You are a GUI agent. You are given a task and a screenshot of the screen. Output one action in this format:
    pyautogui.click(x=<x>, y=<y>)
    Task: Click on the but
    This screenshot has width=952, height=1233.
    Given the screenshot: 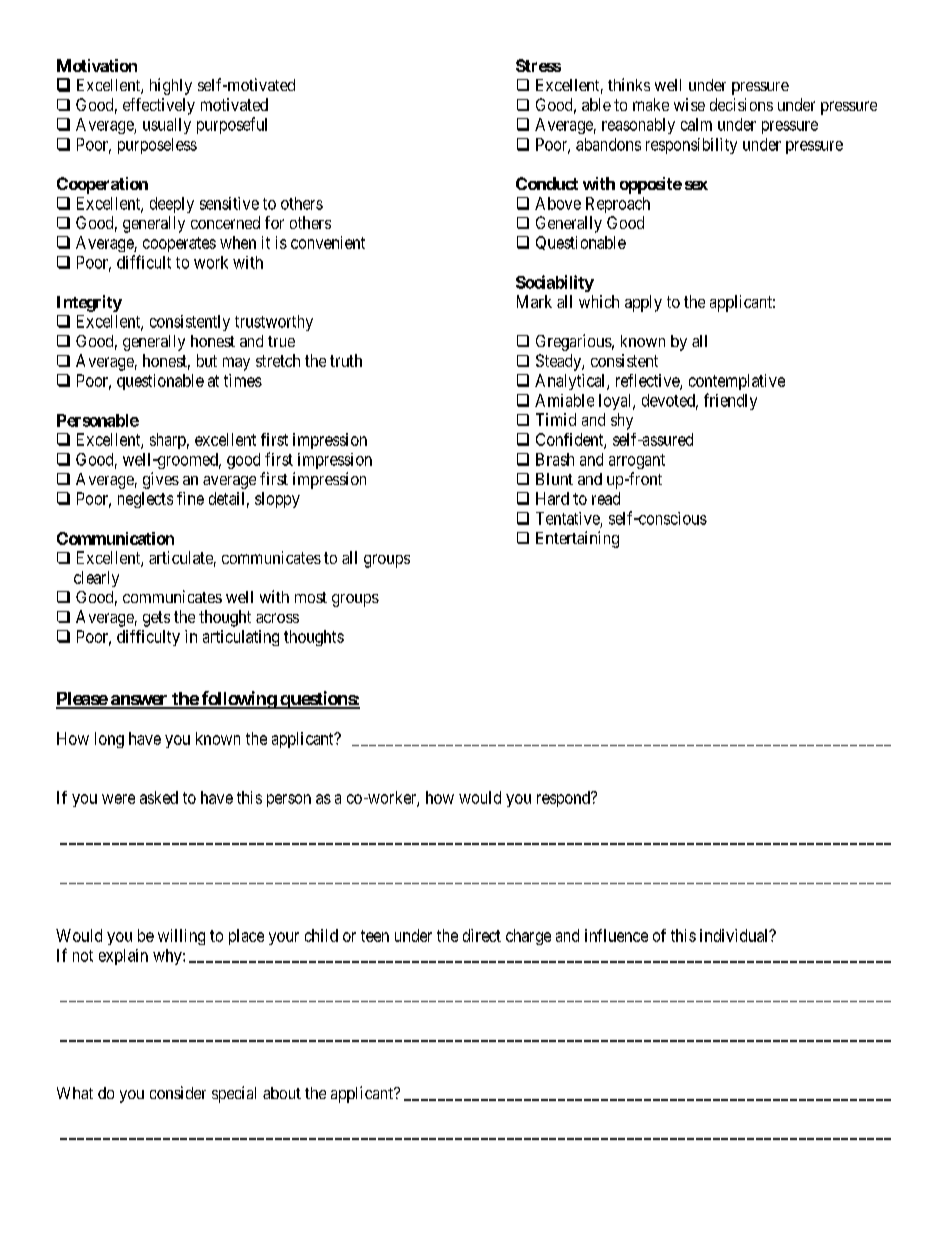 What is the action you would take?
    pyautogui.click(x=207, y=360)
